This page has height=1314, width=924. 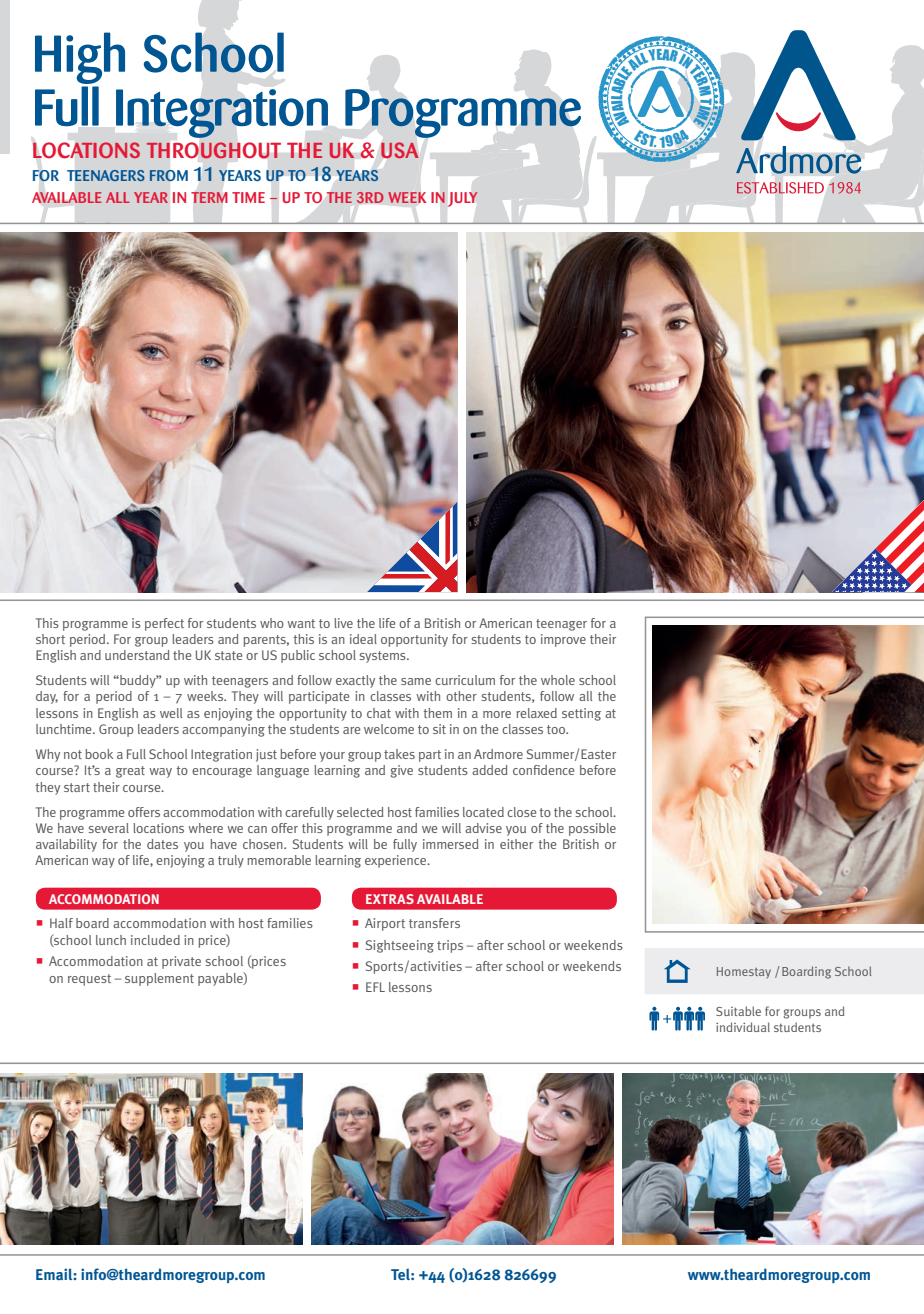 What do you see at coordinates (363, 639) in the page?
I see `ideal` at bounding box center [363, 639].
